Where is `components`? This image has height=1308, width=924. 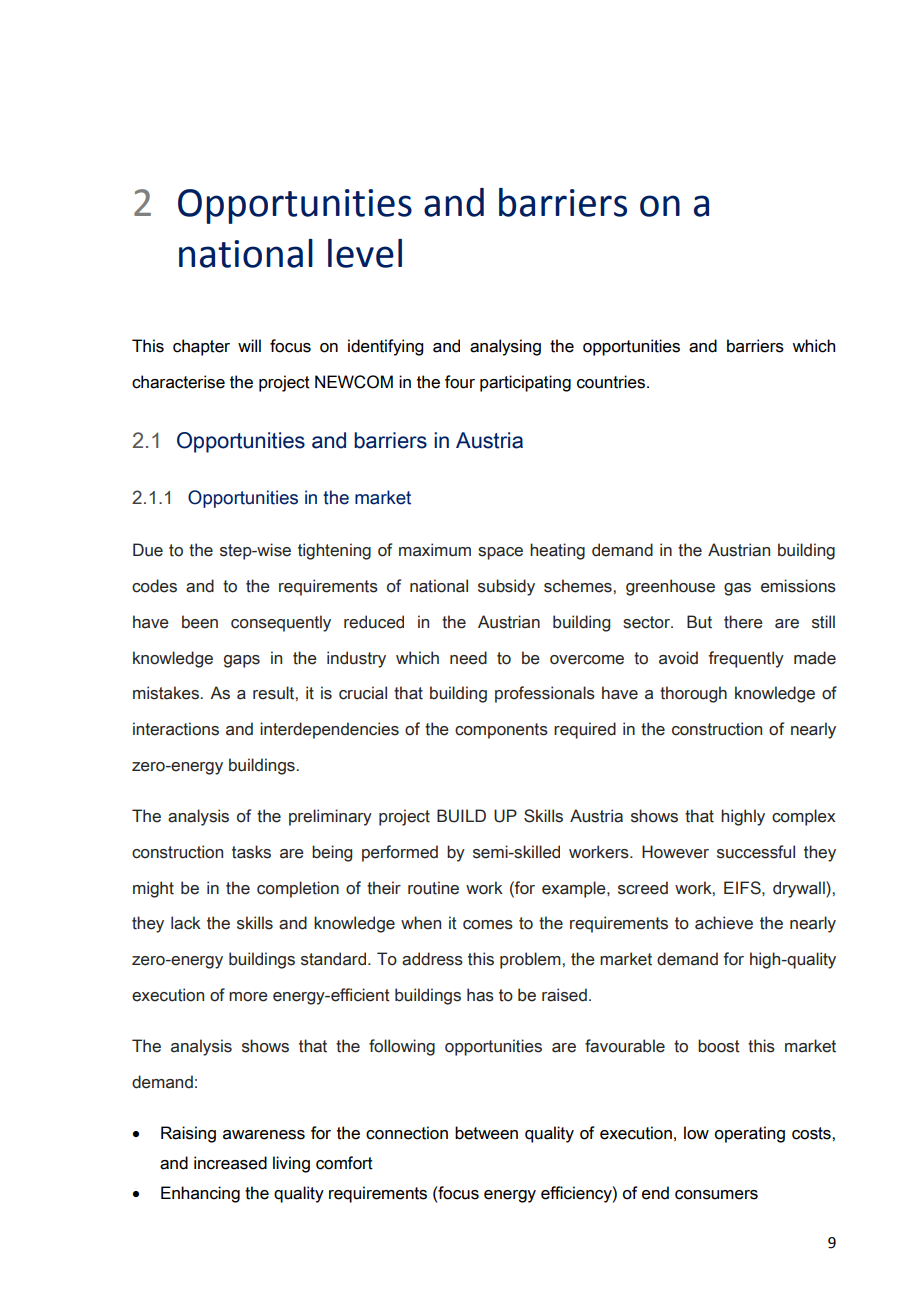 components is located at coordinates (501, 731).
